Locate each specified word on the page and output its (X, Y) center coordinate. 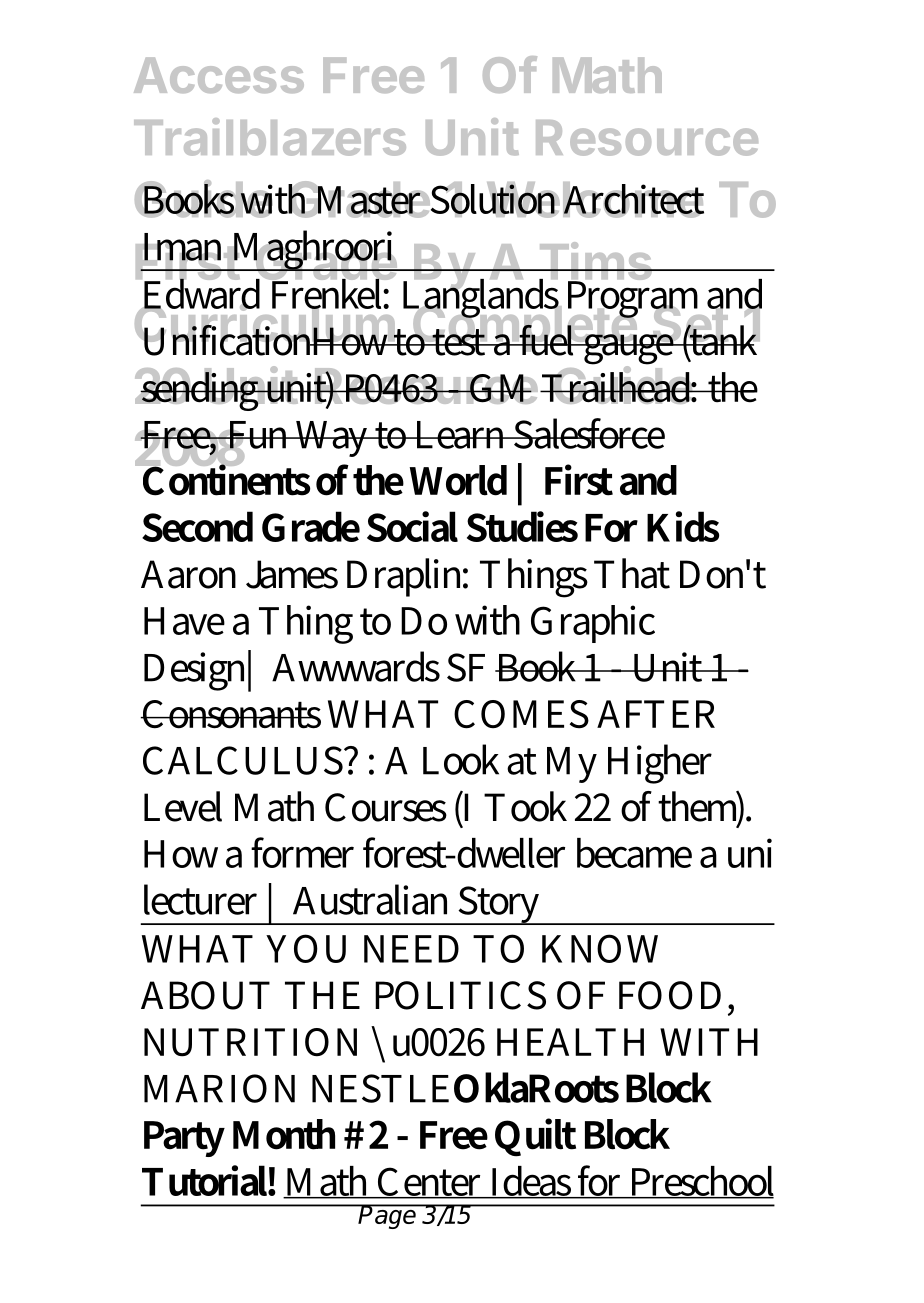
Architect (633, 199)
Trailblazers (270, 137)
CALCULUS (244, 760)
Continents (225, 479)
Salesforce (588, 433)
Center (431, 1183)
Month (284, 1134)
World (458, 480)
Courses (386, 807)
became (634, 853)
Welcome (594, 200)
